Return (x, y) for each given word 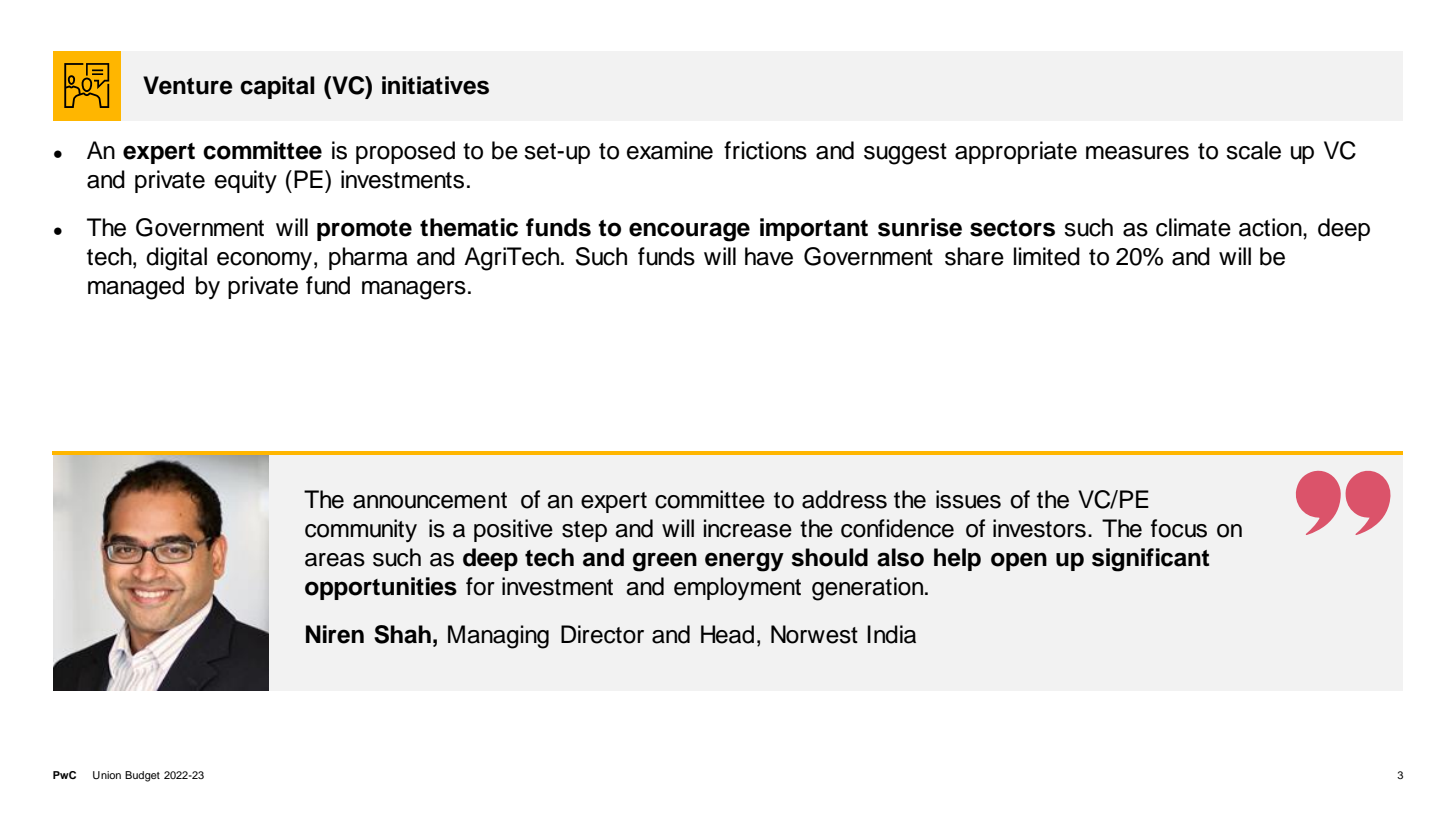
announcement (430, 500)
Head (727, 634)
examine (670, 150)
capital (277, 87)
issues (968, 499)
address (844, 499)
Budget (142, 776)
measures (1137, 153)
